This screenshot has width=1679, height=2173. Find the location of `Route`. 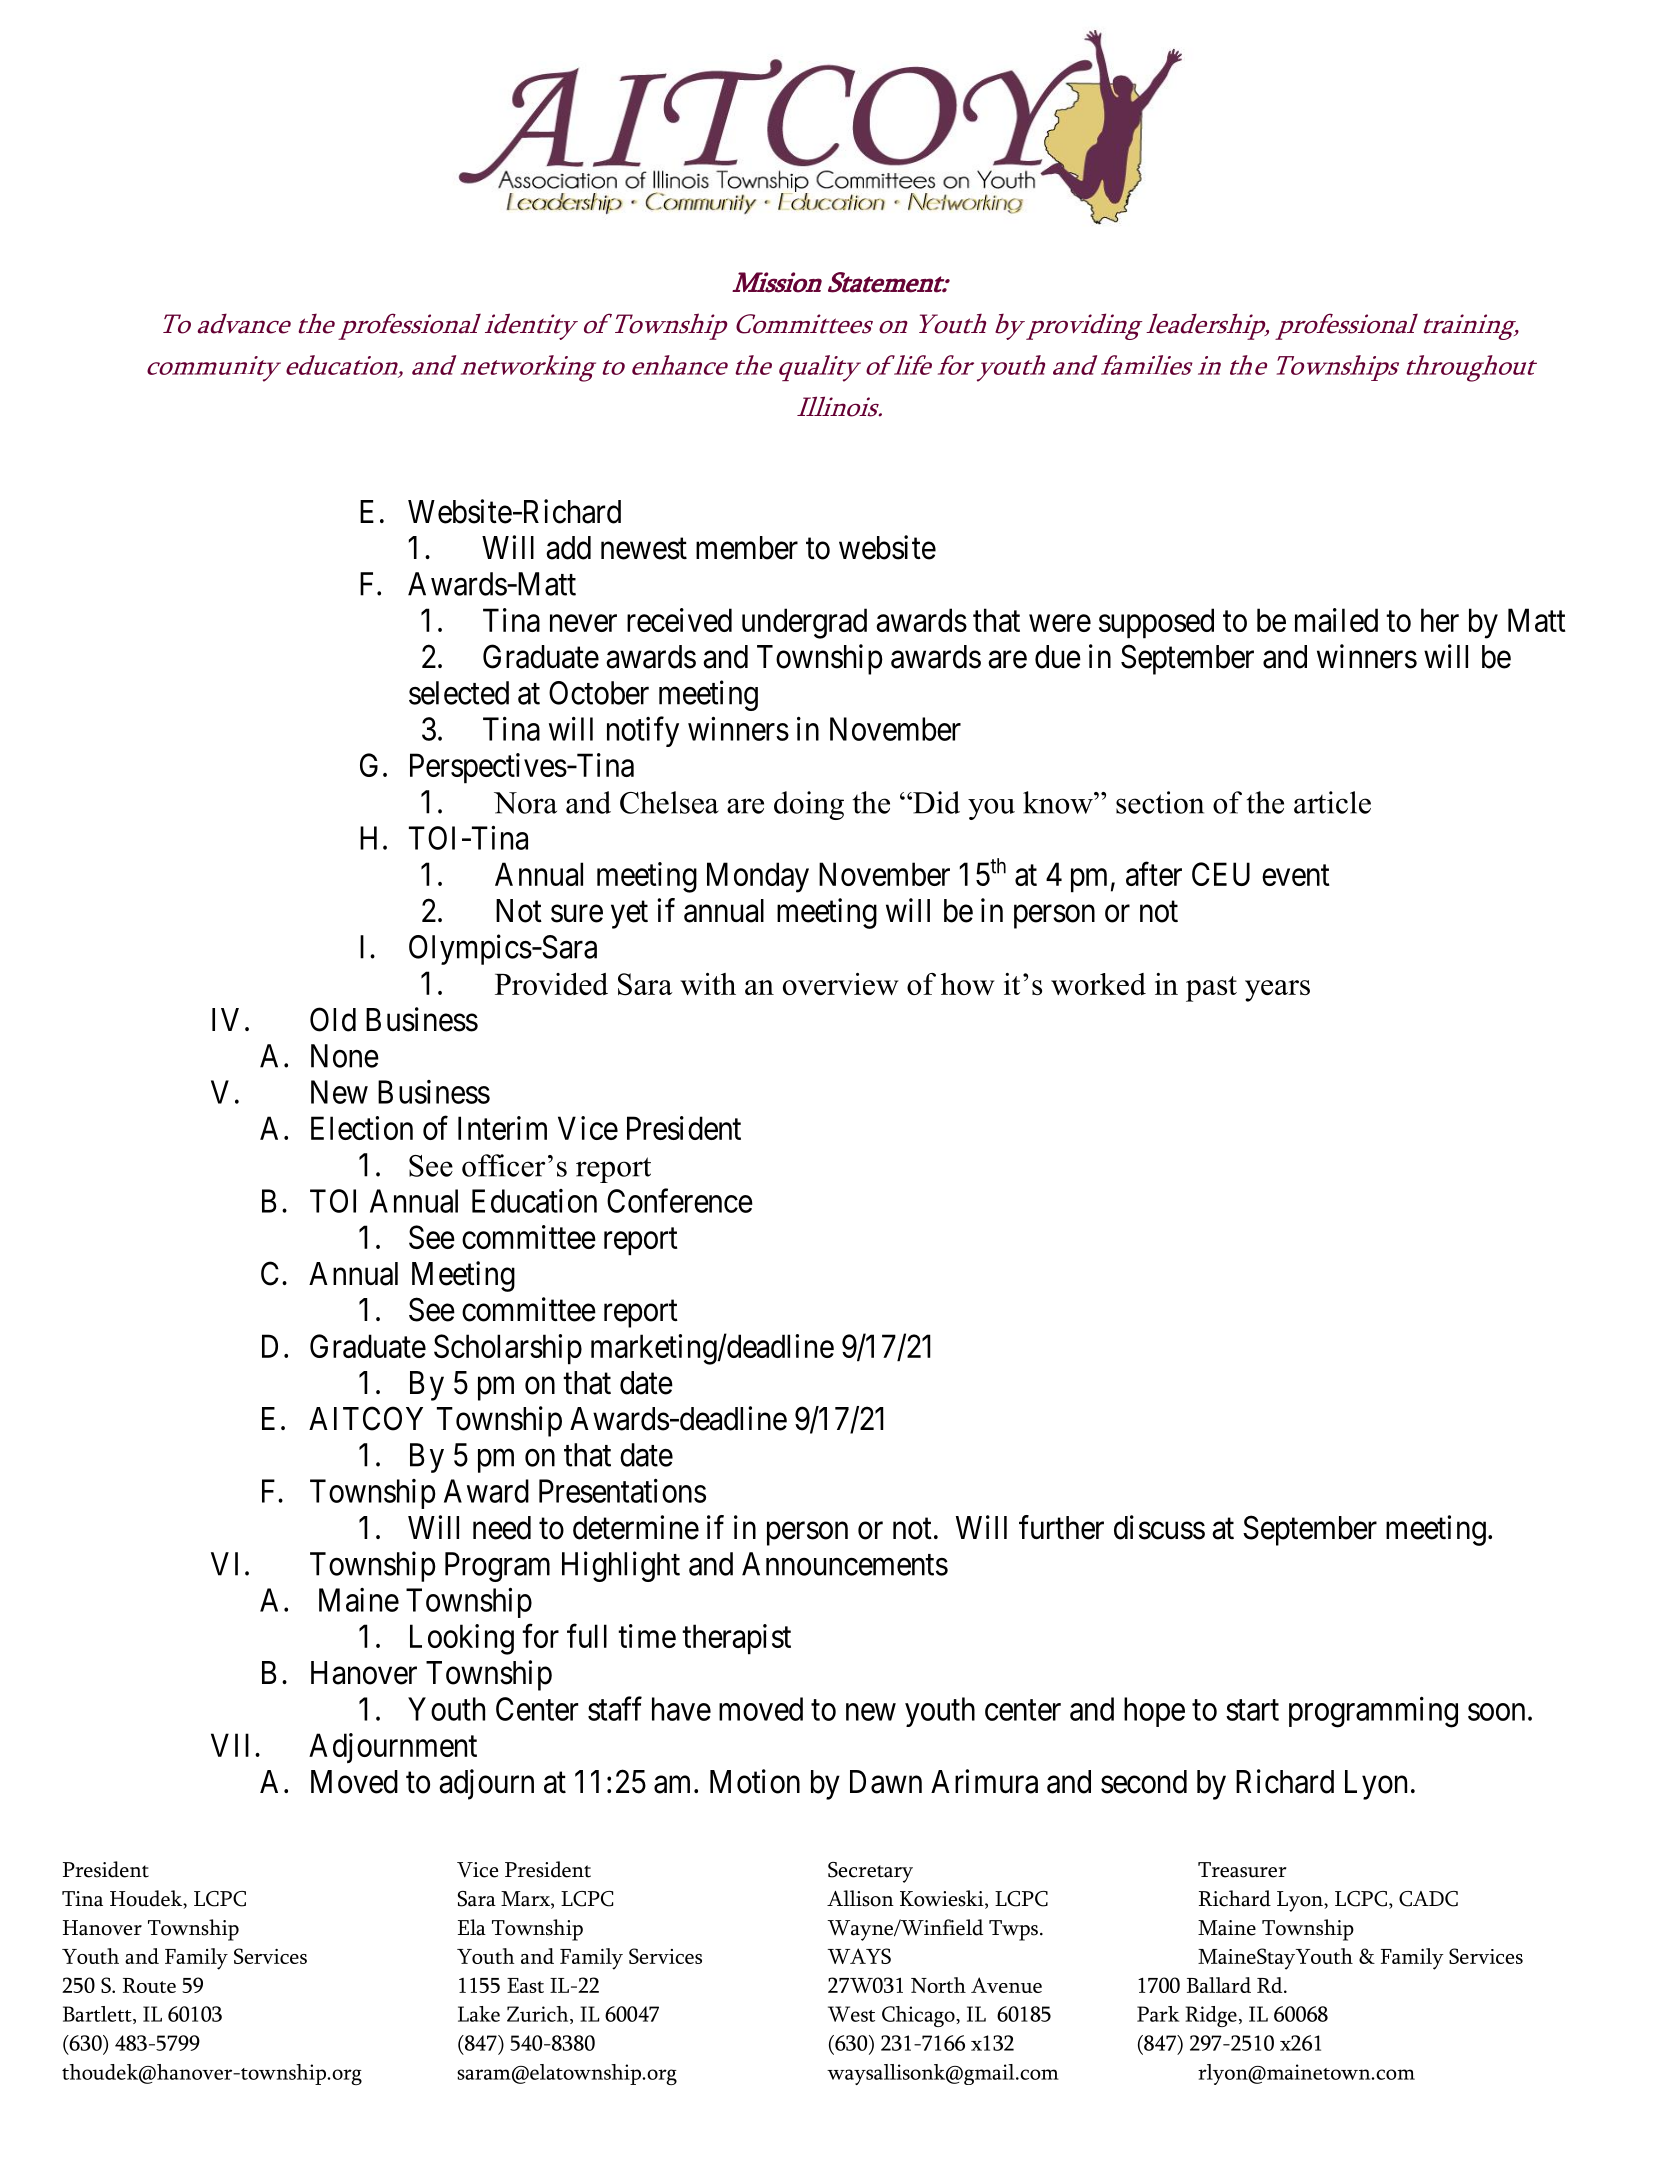

Route is located at coordinates (149, 1985).
